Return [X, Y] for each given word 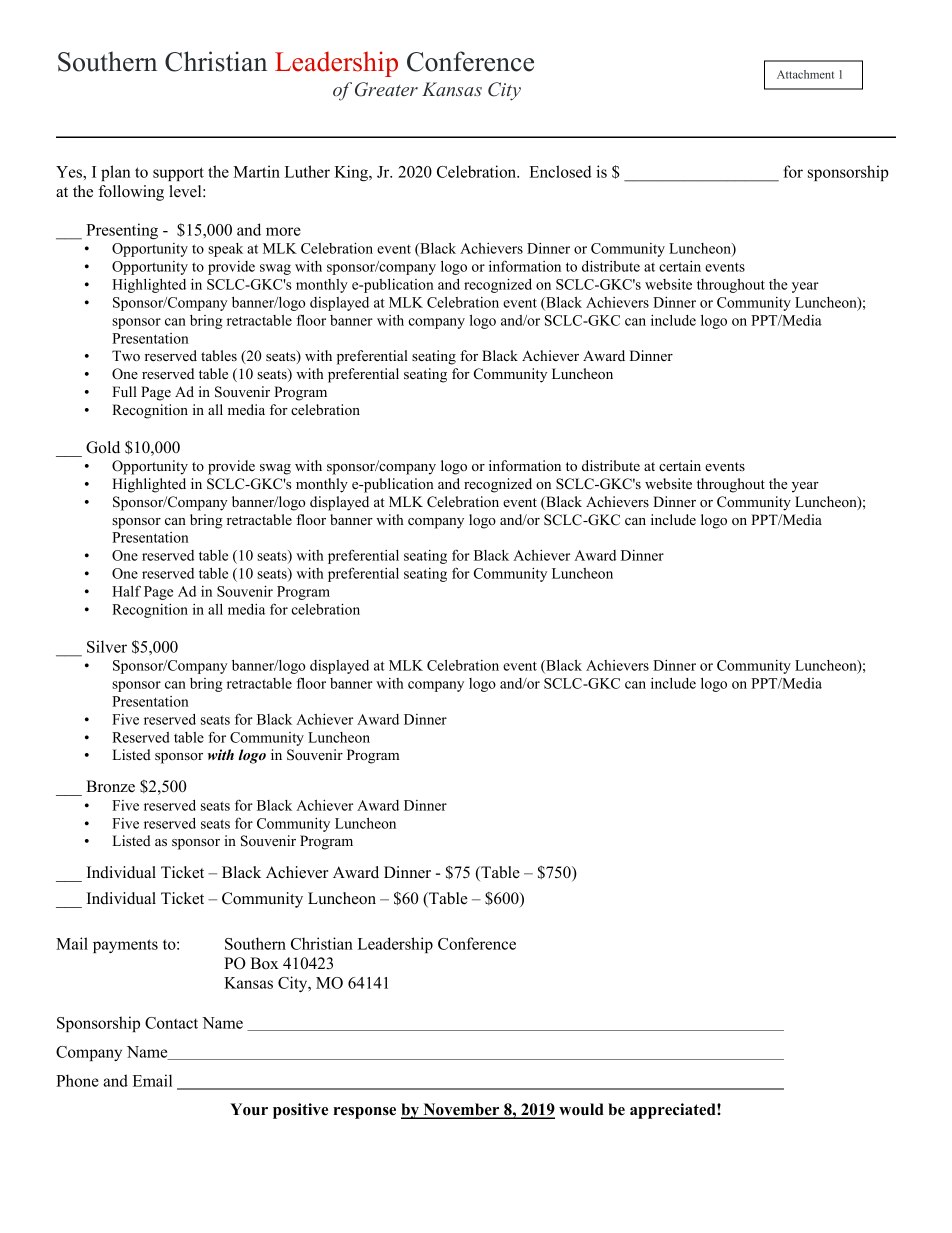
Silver [107, 646]
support [178, 174]
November [461, 1110]
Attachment [805, 74]
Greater [386, 89]
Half [126, 591]
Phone [77, 1080]
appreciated [674, 1111]
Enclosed [560, 171]
